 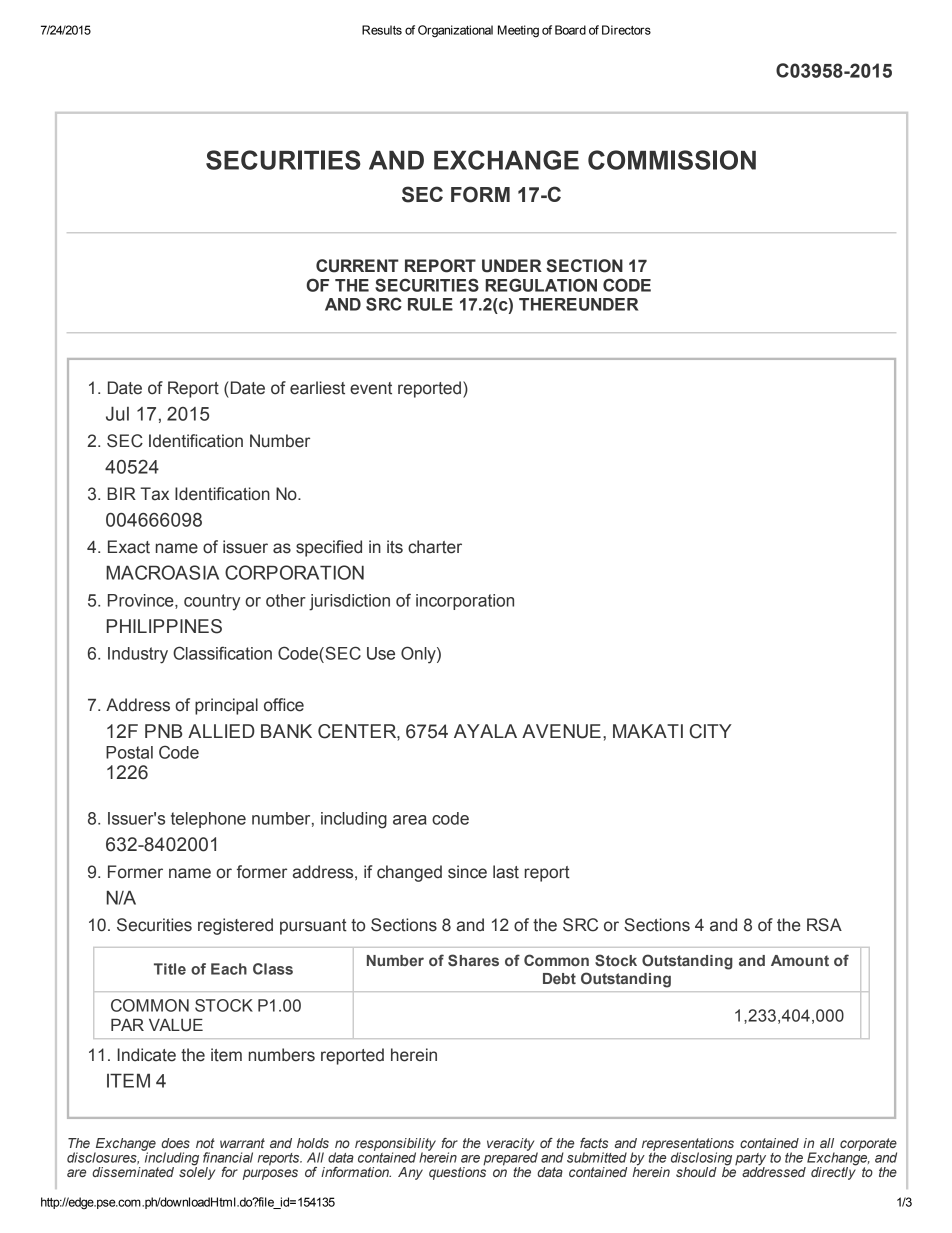 What do you see at coordinates (506, 872) in the screenshot?
I see `last` at bounding box center [506, 872].
